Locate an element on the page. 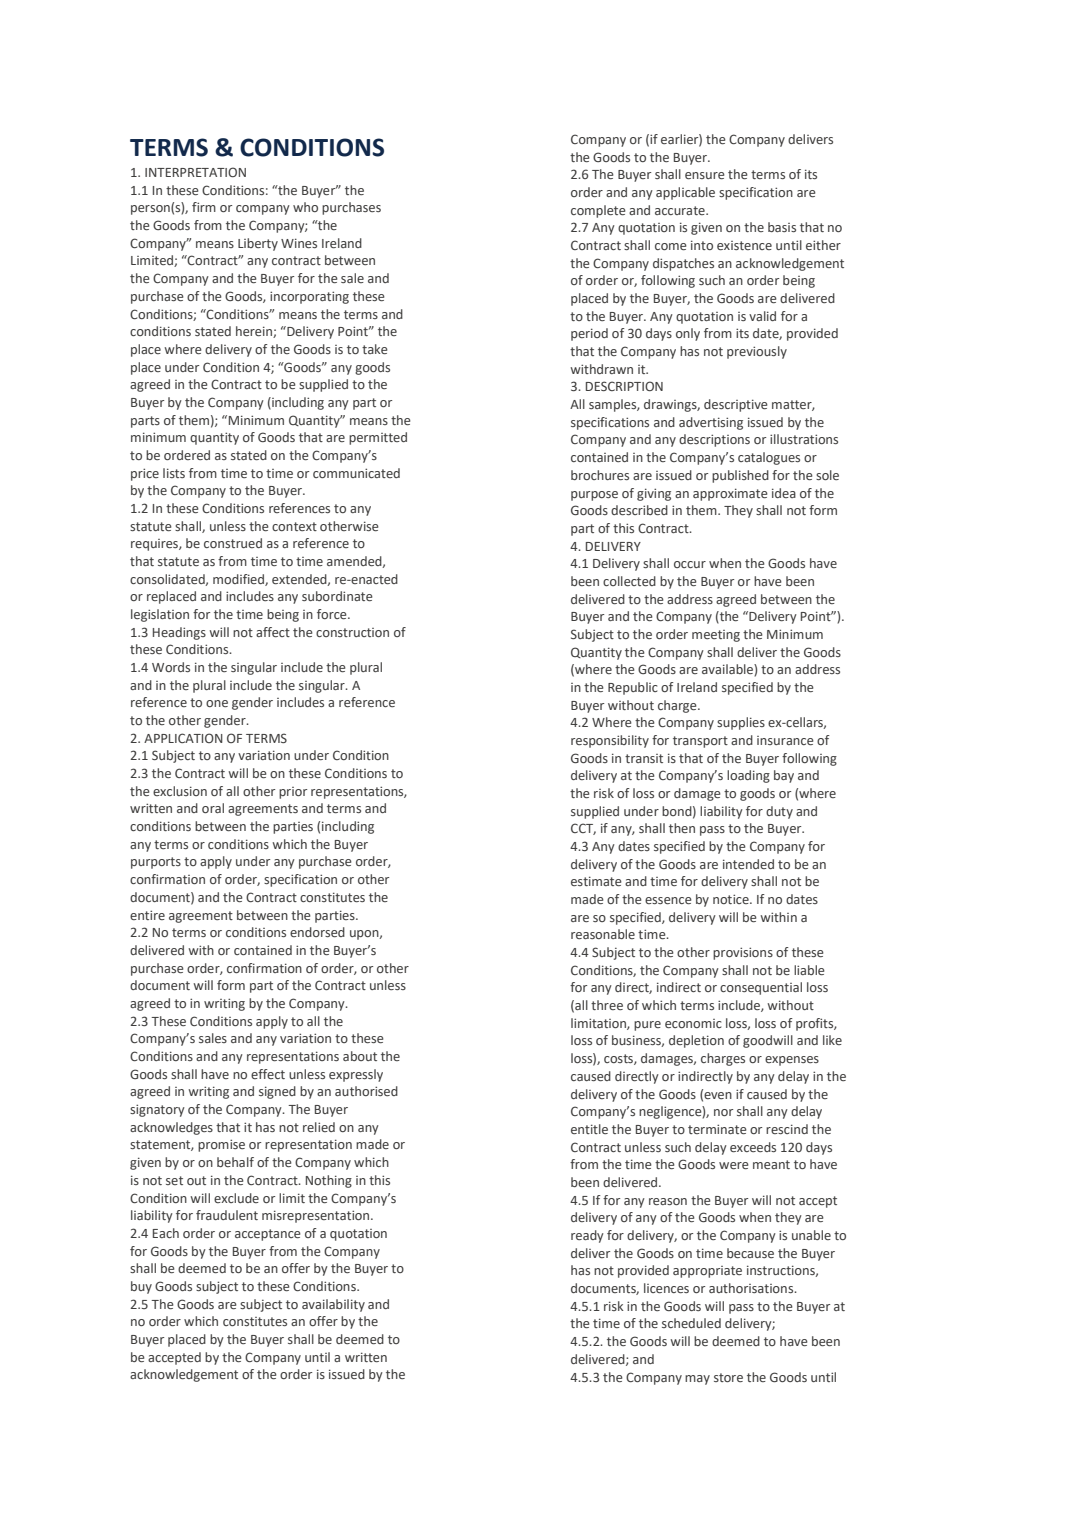  notice is located at coordinates (732, 899).
